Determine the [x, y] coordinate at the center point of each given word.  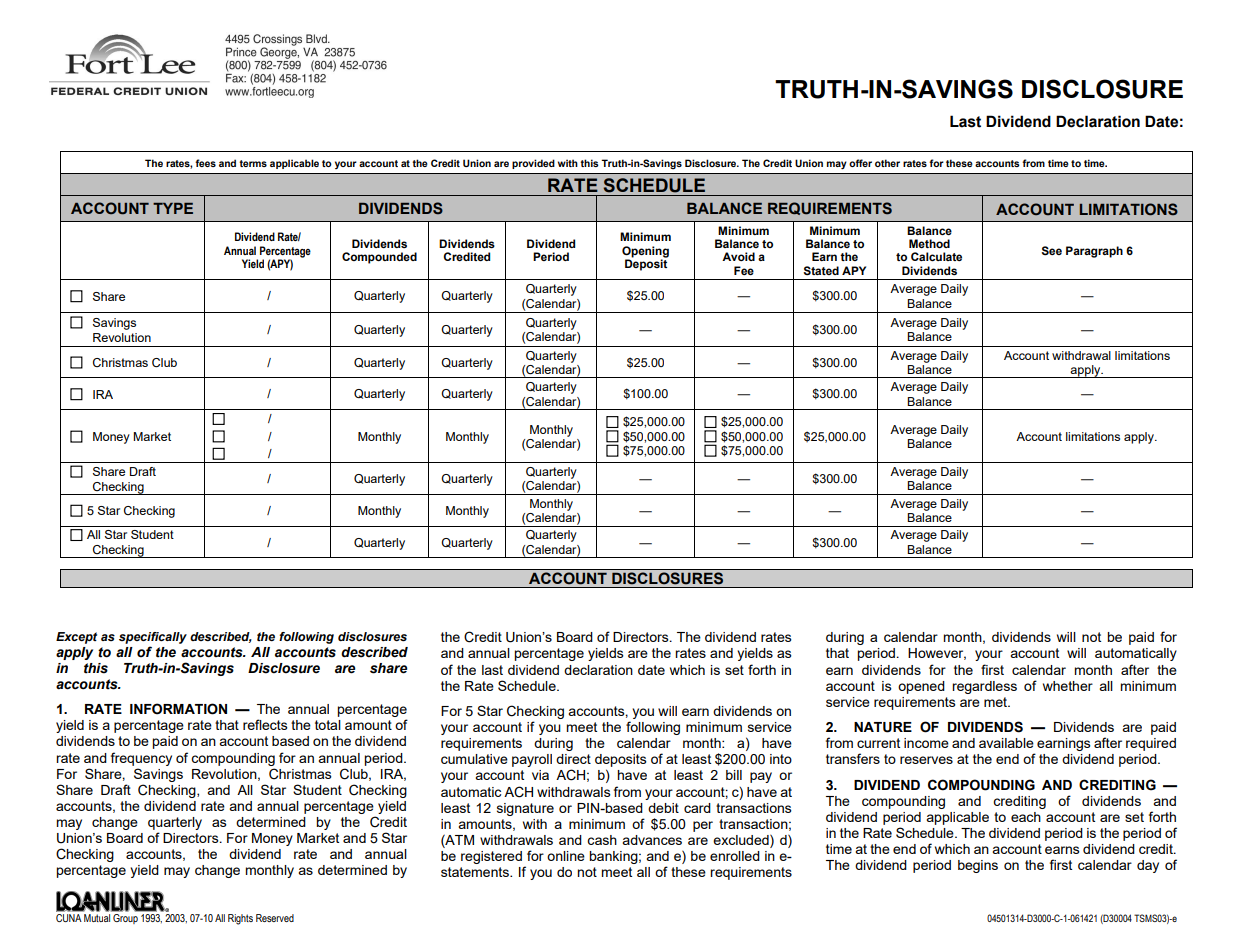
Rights [240, 919]
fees [205, 163]
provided [533, 164]
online [566, 856]
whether [1068, 686]
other [887, 163]
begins [978, 866]
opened [921, 687]
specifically [153, 638]
